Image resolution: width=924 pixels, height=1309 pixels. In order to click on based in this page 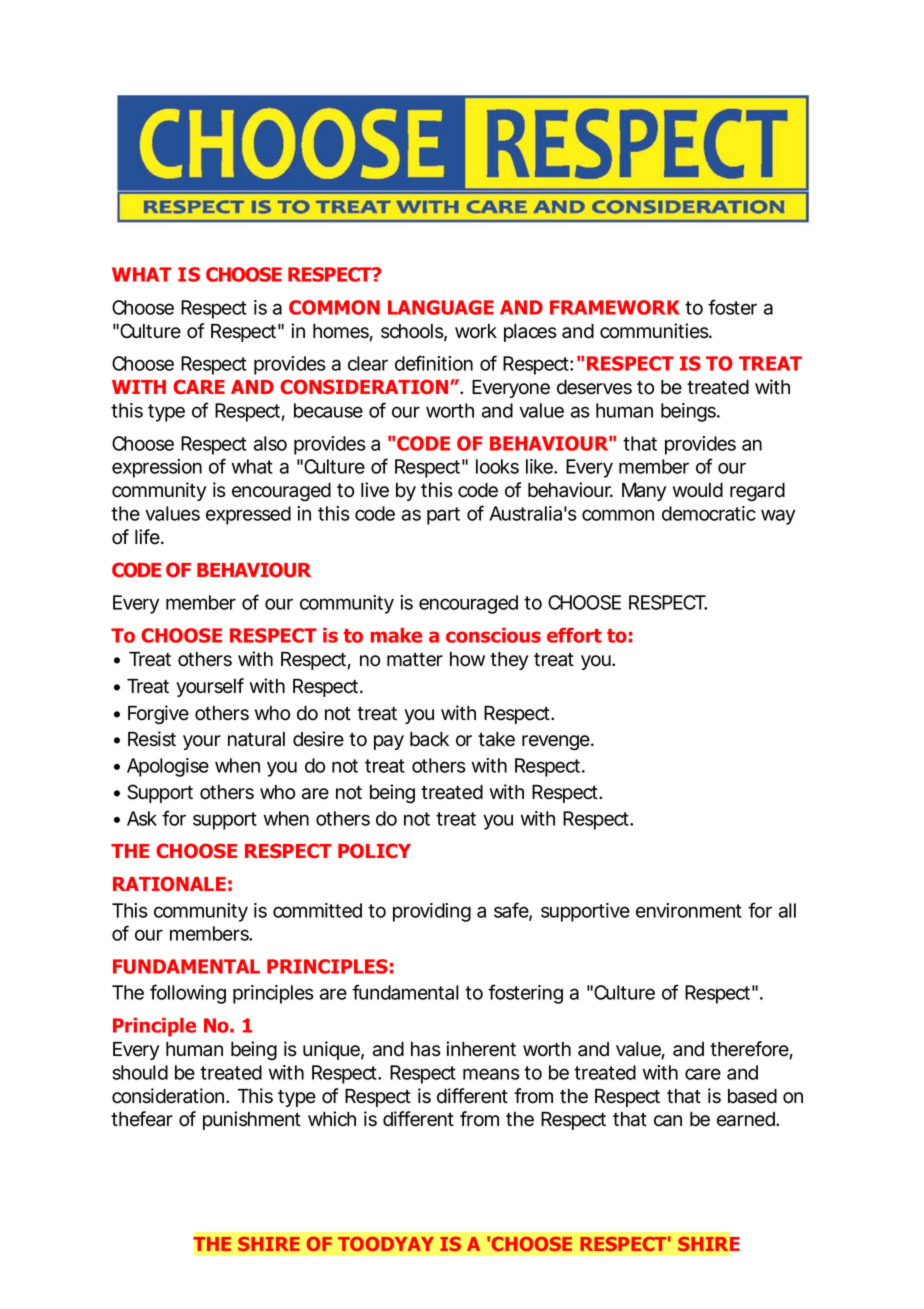, I will do `click(752, 1096)`.
